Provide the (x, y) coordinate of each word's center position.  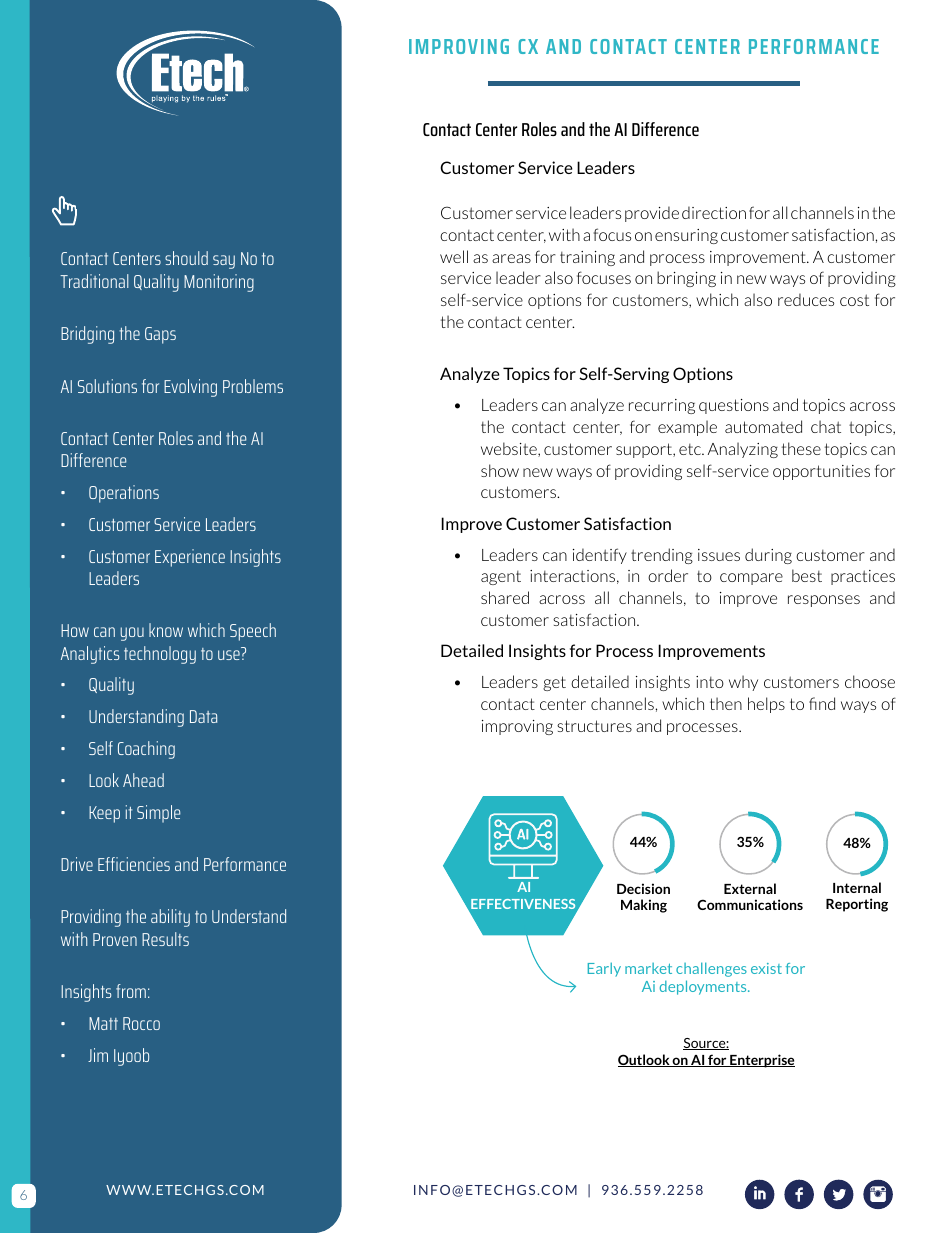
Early (604, 969)
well (454, 256)
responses (824, 601)
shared (505, 597)
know (166, 630)
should (186, 258)
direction (714, 212)
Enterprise (761, 1061)
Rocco (141, 1023)
